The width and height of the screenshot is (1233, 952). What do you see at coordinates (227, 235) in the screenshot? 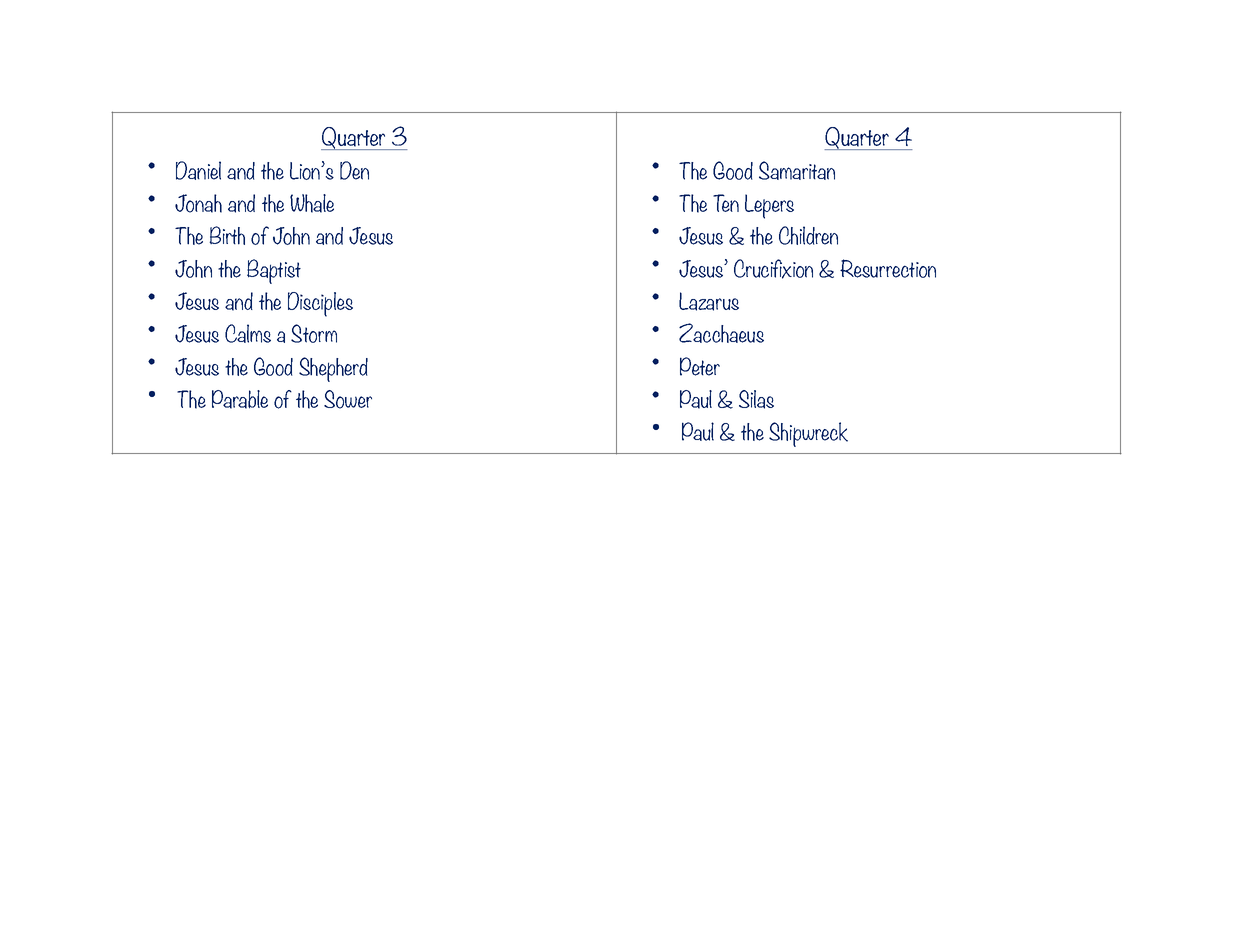
I see `Birth` at bounding box center [227, 235].
